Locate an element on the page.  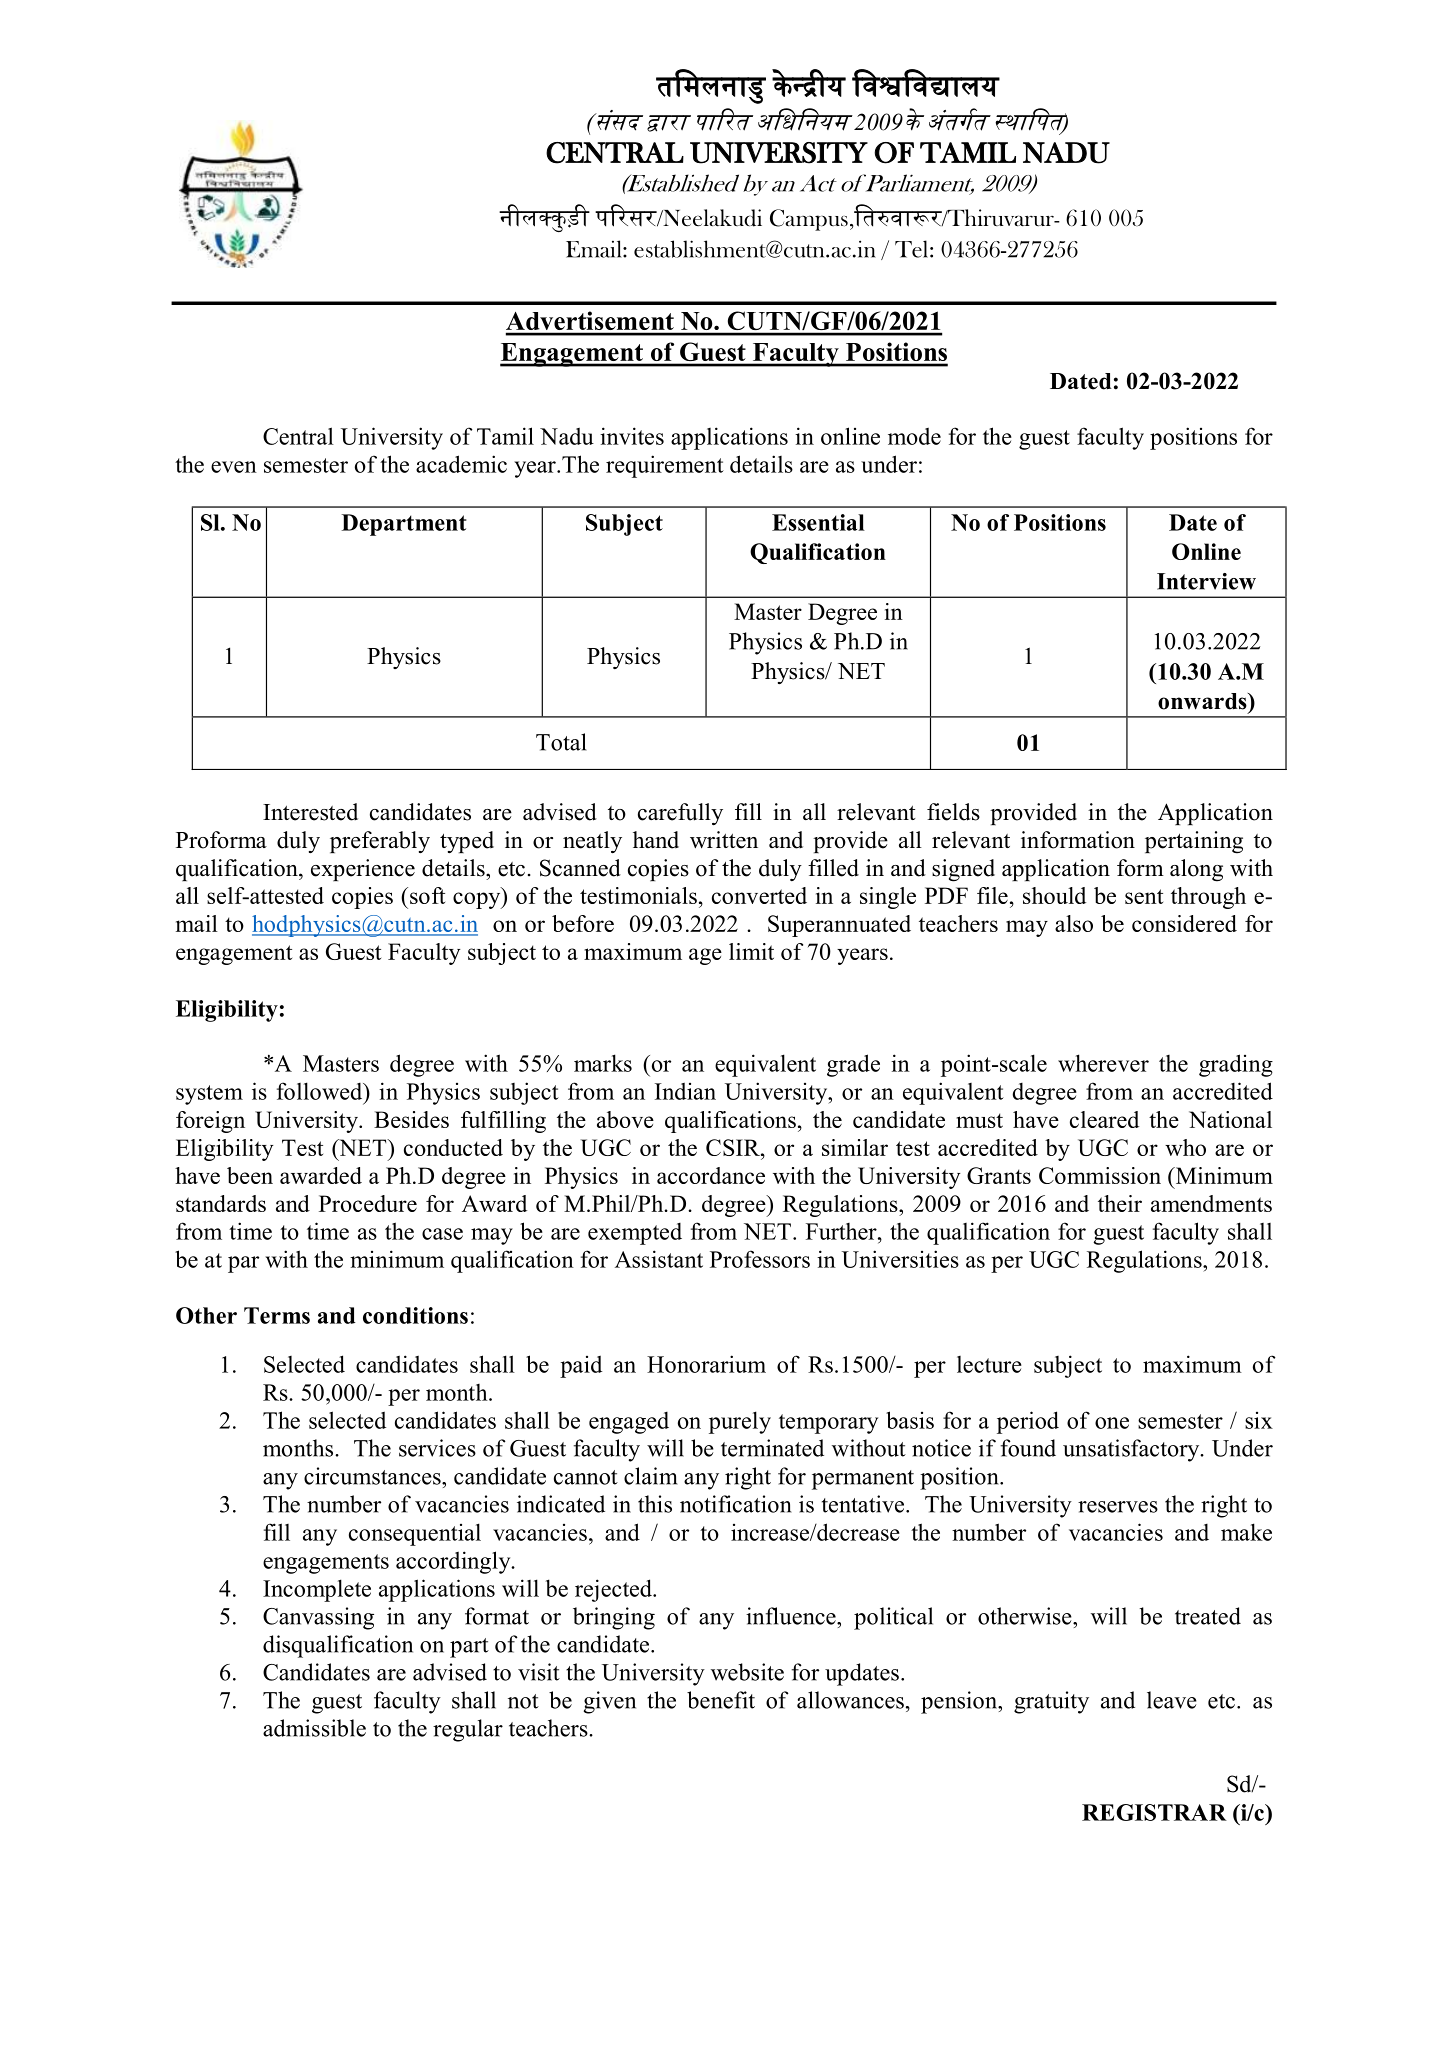
followed is located at coordinates (321, 1091).
